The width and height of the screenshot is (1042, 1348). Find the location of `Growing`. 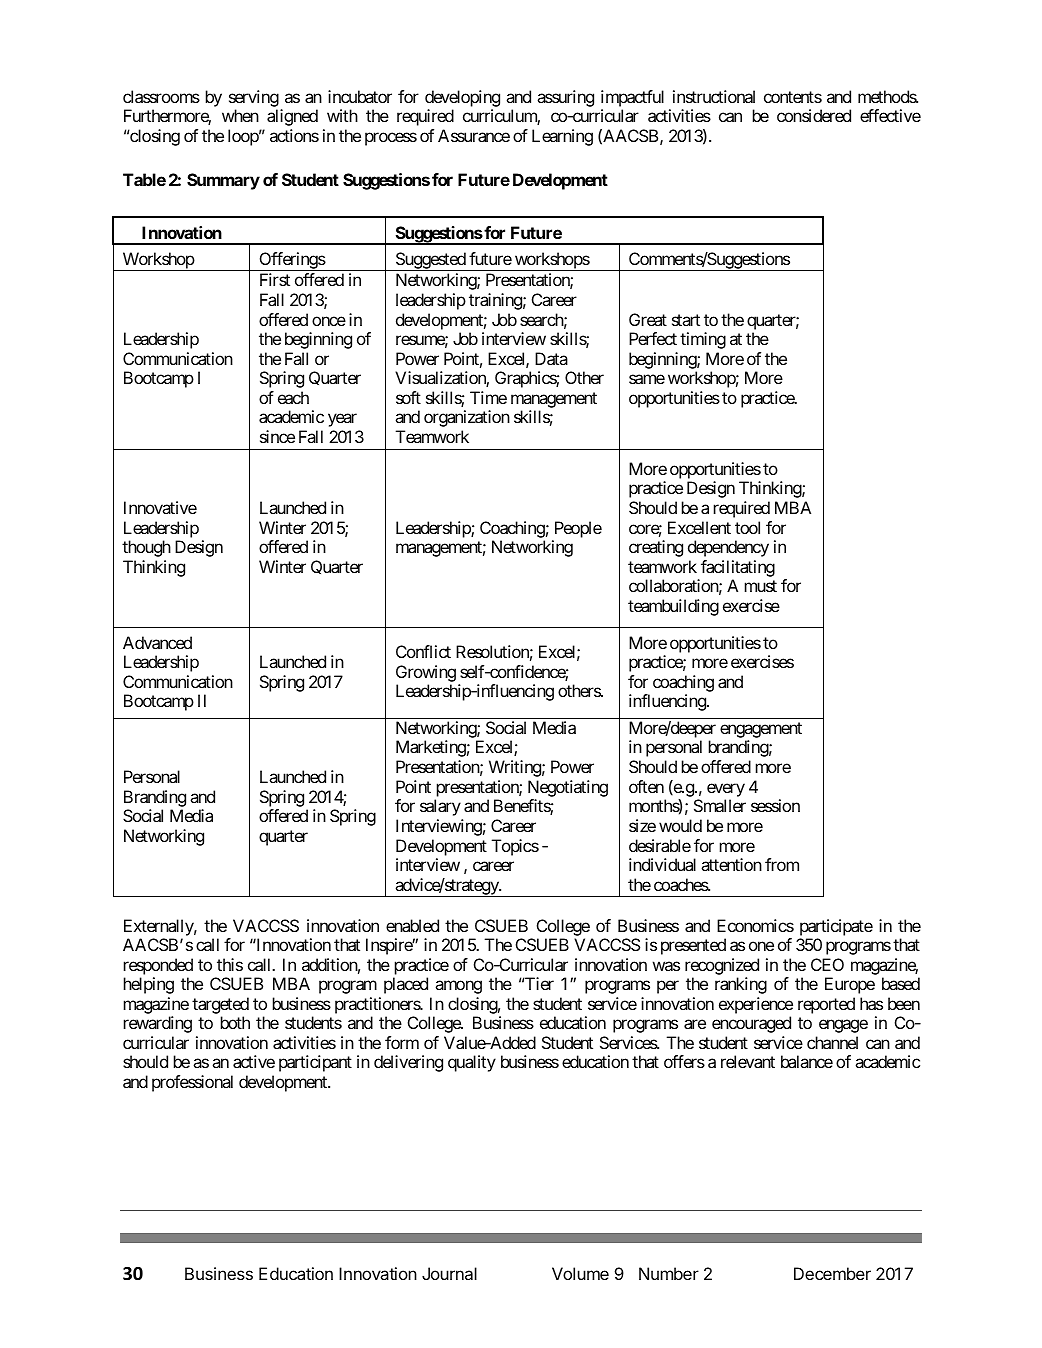

Growing is located at coordinates (426, 675).
